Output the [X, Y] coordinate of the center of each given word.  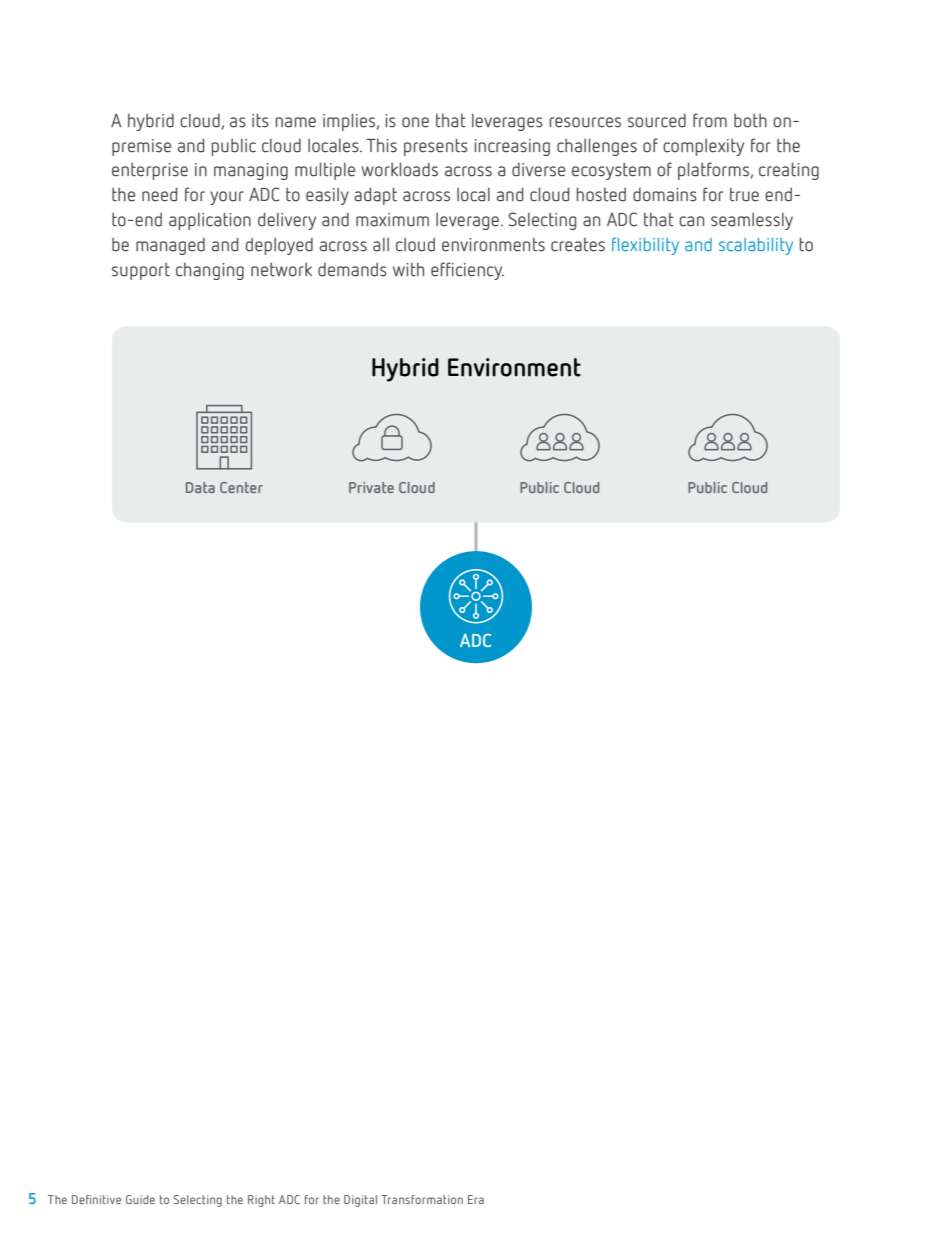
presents [436, 147]
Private [371, 487]
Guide [140, 1199]
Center [241, 487]
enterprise [150, 171]
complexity [703, 147]
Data [200, 487]
